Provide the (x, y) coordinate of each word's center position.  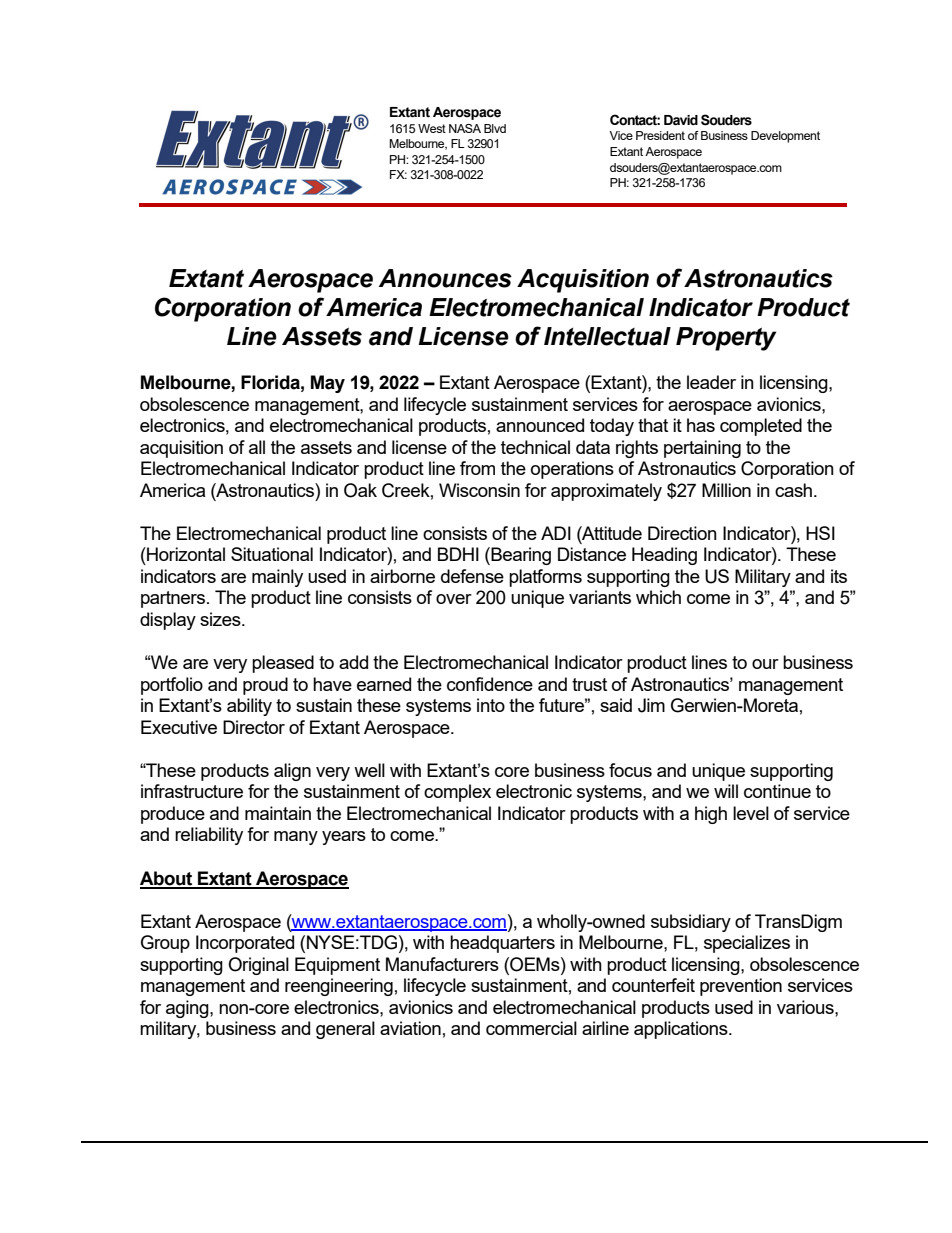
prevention (741, 987)
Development (785, 137)
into (491, 705)
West (432, 128)
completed (761, 427)
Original (258, 966)
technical (535, 447)
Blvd (495, 128)
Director (254, 727)
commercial (531, 1028)
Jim (651, 705)
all (257, 447)
